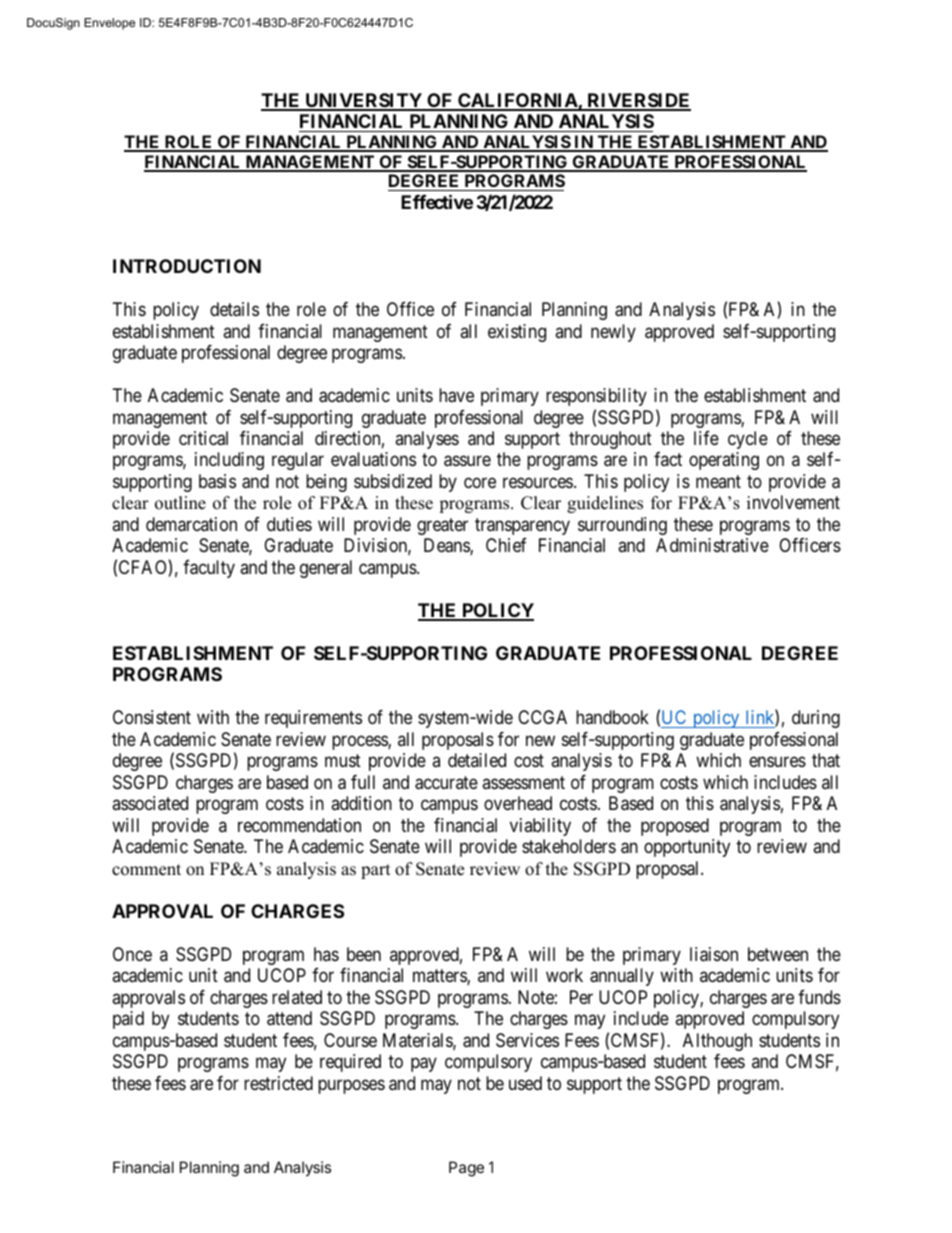 This document has width=952, height=1233. I want to click on associated, so click(150, 803).
